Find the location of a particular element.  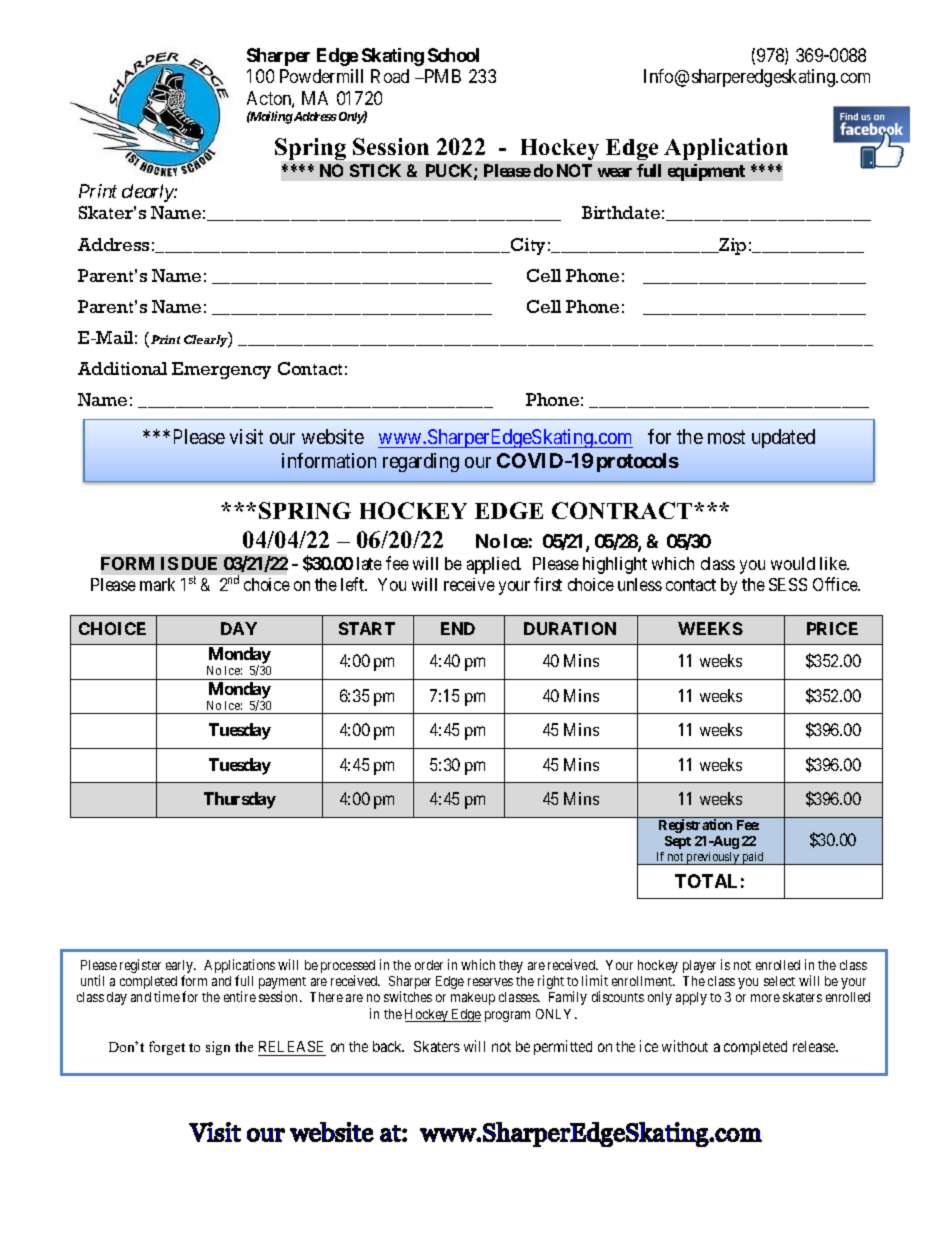

would is located at coordinates (793, 563).
